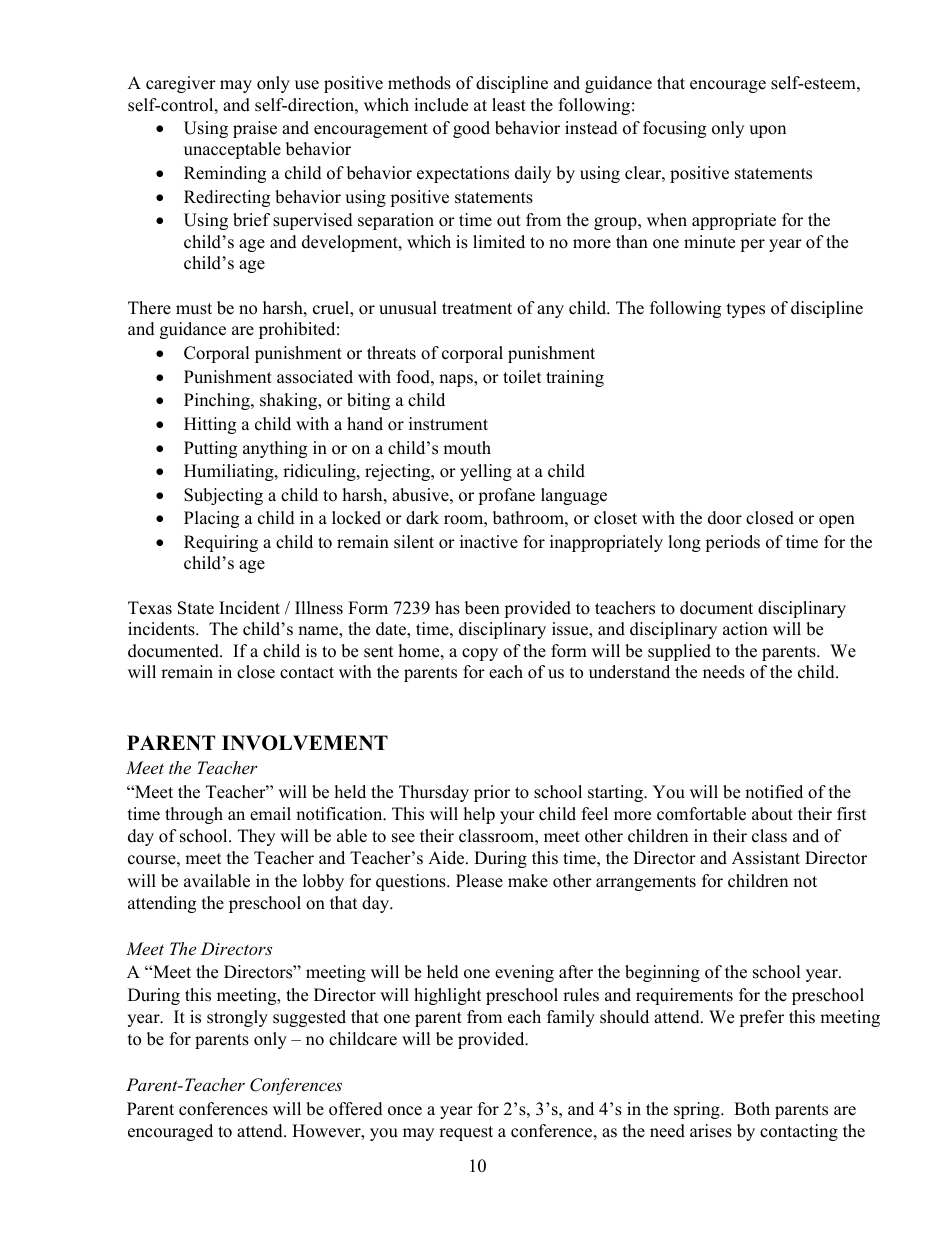 The height and width of the screenshot is (1233, 952). I want to click on Please, so click(479, 881).
